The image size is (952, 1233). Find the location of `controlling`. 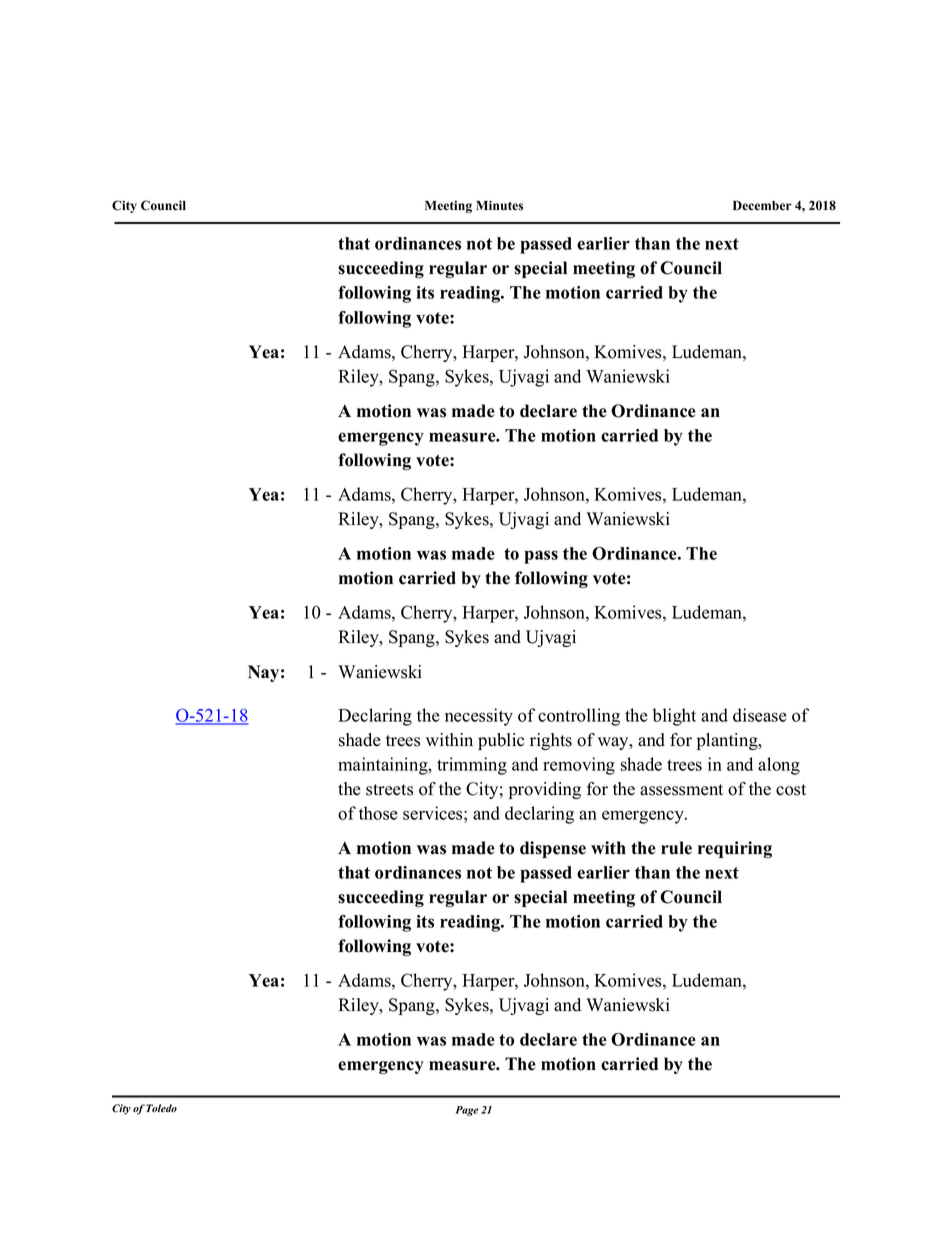

controlling is located at coordinates (579, 717).
